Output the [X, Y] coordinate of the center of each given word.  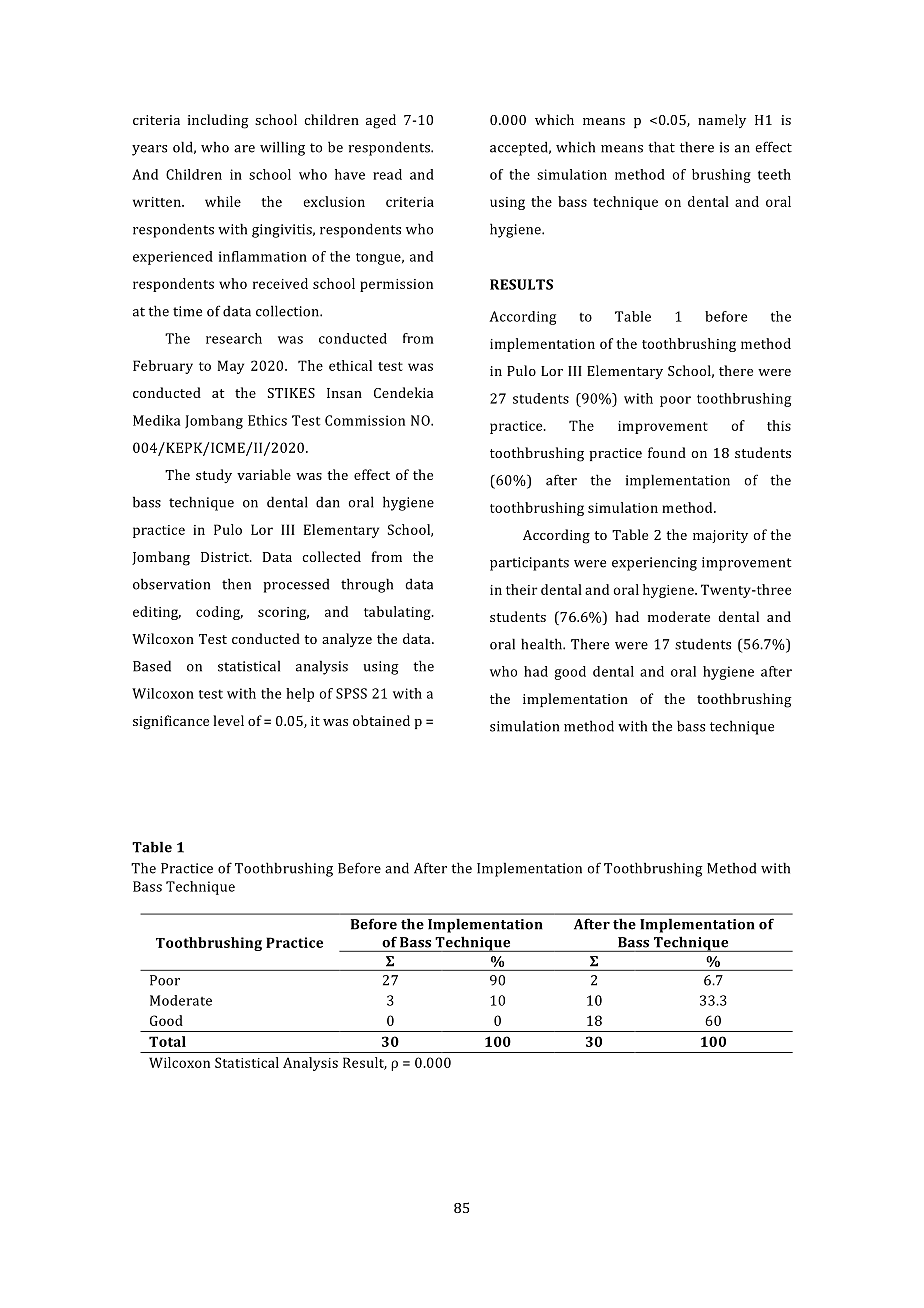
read [387, 174]
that [661, 147]
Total [167, 1041]
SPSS [351, 693]
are [244, 149]
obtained [381, 720]
